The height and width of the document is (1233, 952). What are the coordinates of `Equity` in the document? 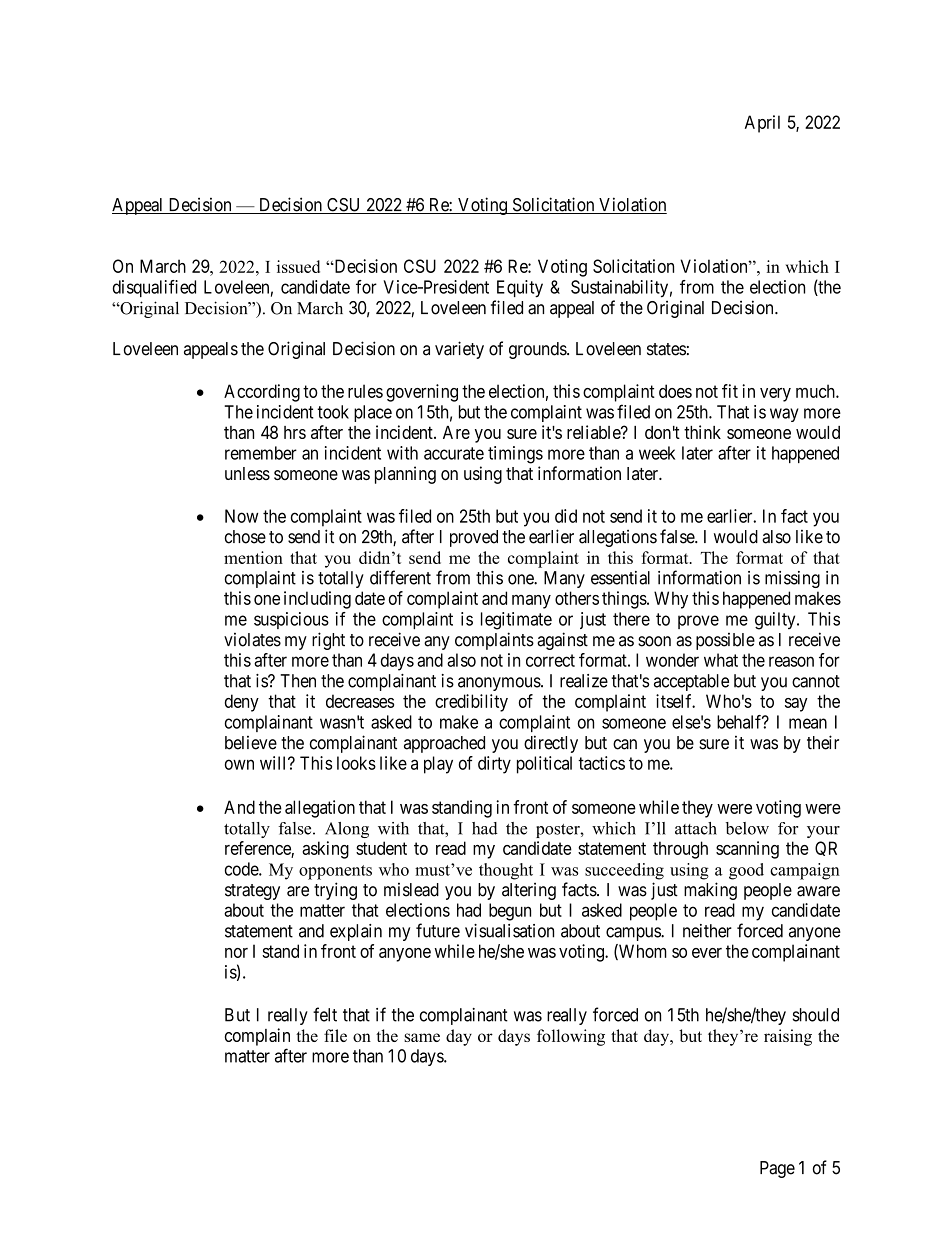 It's located at (520, 289).
